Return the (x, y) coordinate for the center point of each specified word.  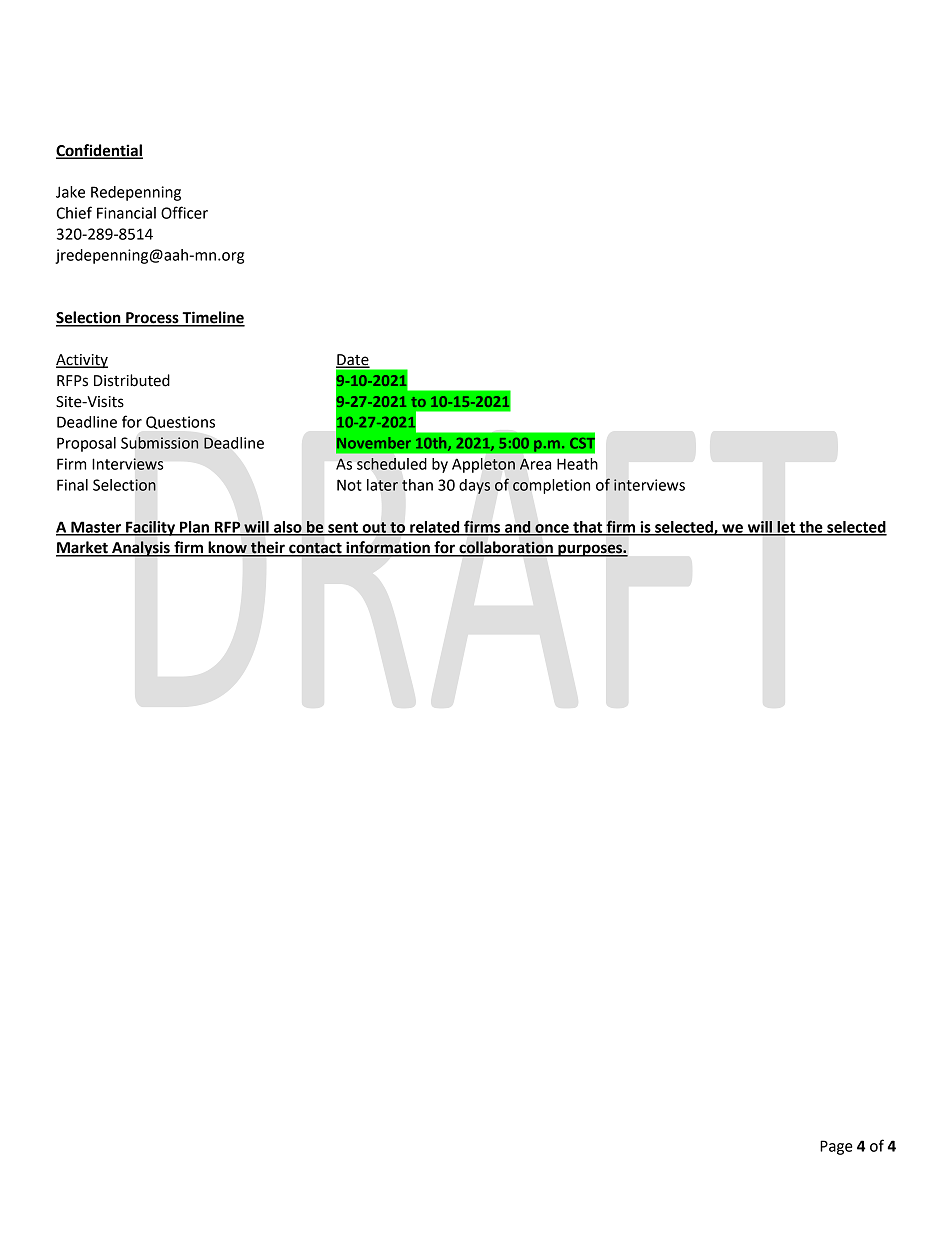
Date (353, 360)
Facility (150, 528)
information (388, 548)
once (552, 529)
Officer (184, 212)
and (518, 528)
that (588, 528)
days (474, 486)
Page (836, 1147)
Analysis (141, 549)
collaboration (506, 548)
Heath (577, 464)
